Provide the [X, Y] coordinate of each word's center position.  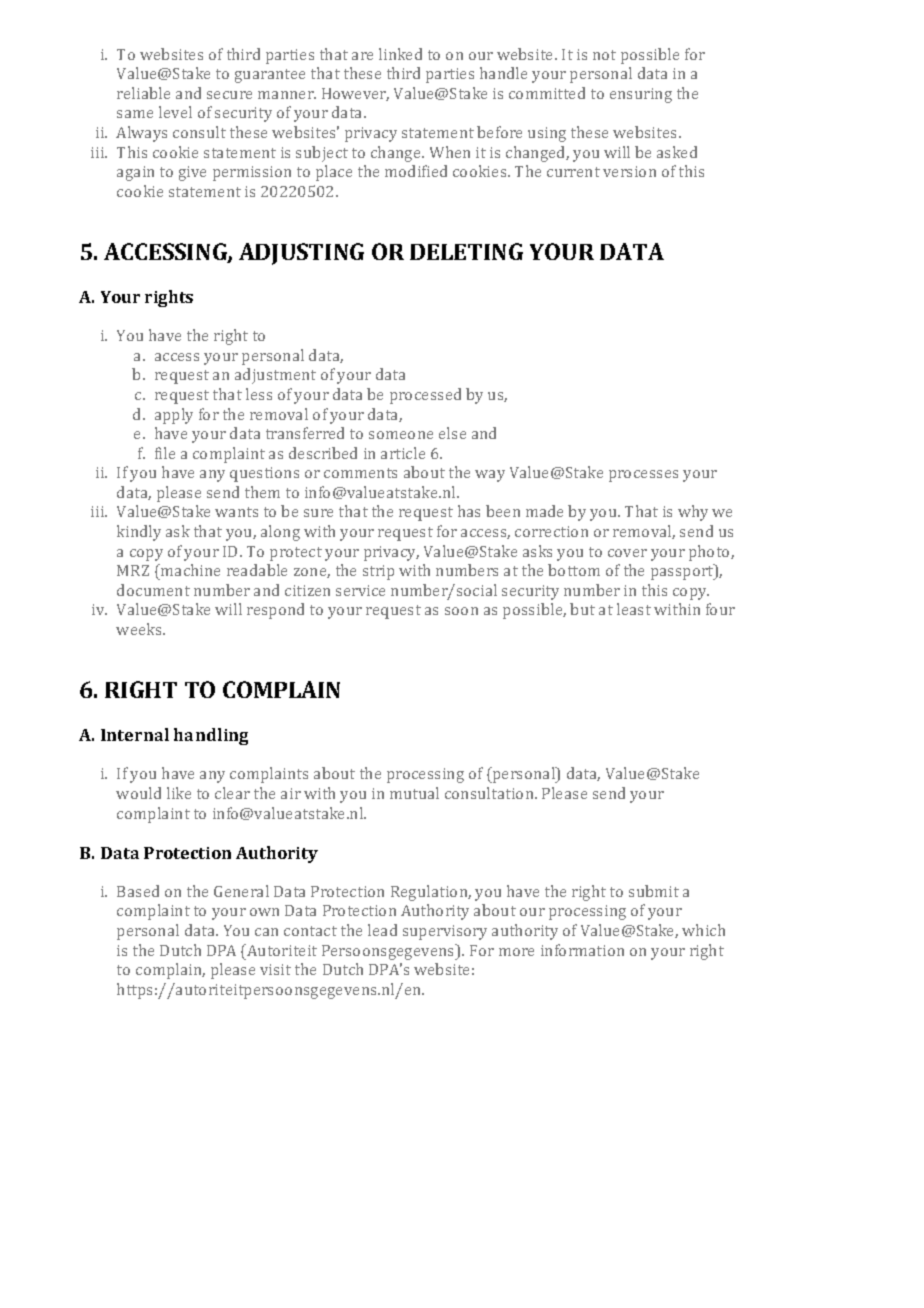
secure [229, 95]
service [360, 590]
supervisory [445, 932]
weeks [140, 629]
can [266, 932]
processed [425, 396]
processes [643, 476]
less [259, 394]
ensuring [641, 95]
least [634, 609]
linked [400, 54]
